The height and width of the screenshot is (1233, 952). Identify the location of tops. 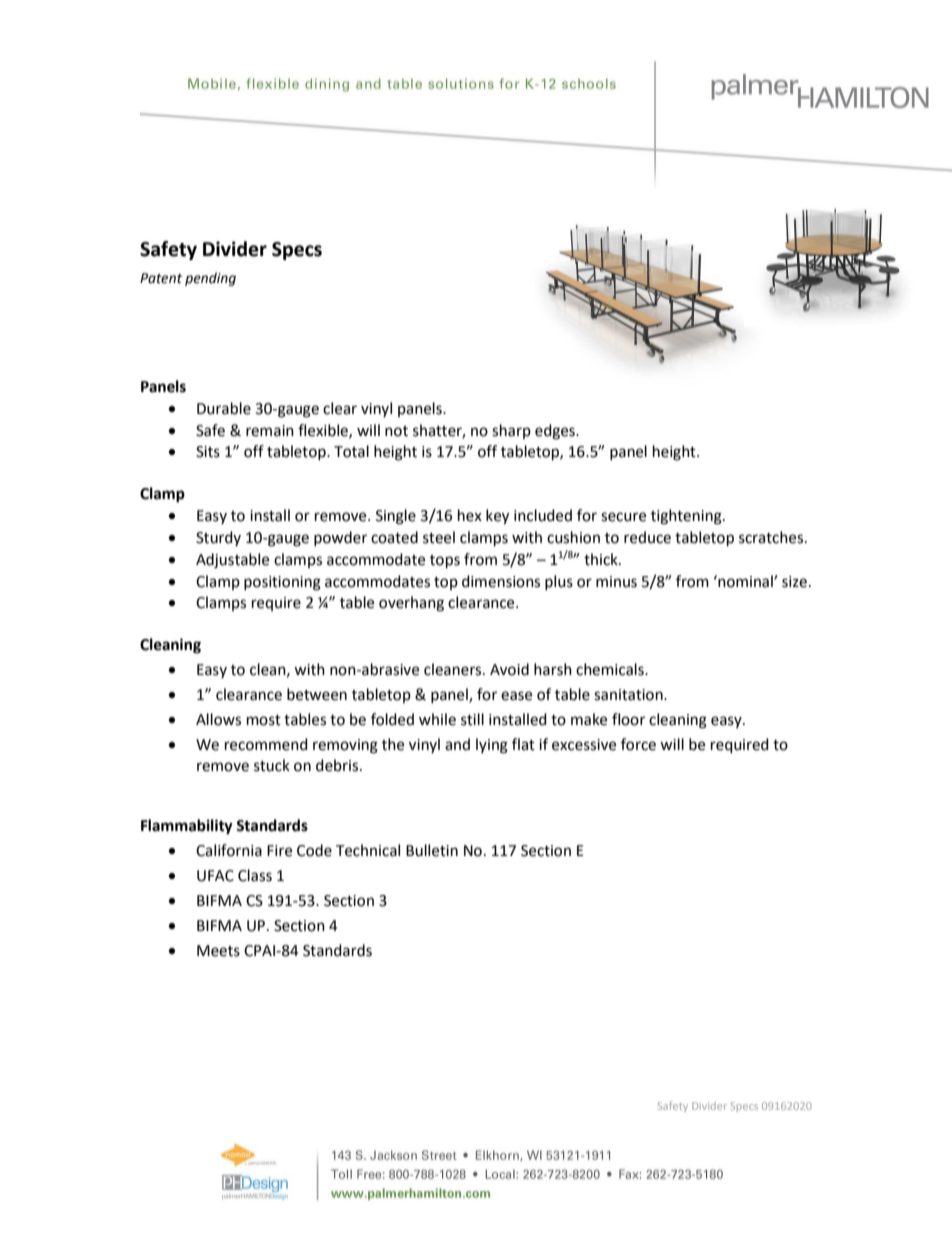
(445, 562).
